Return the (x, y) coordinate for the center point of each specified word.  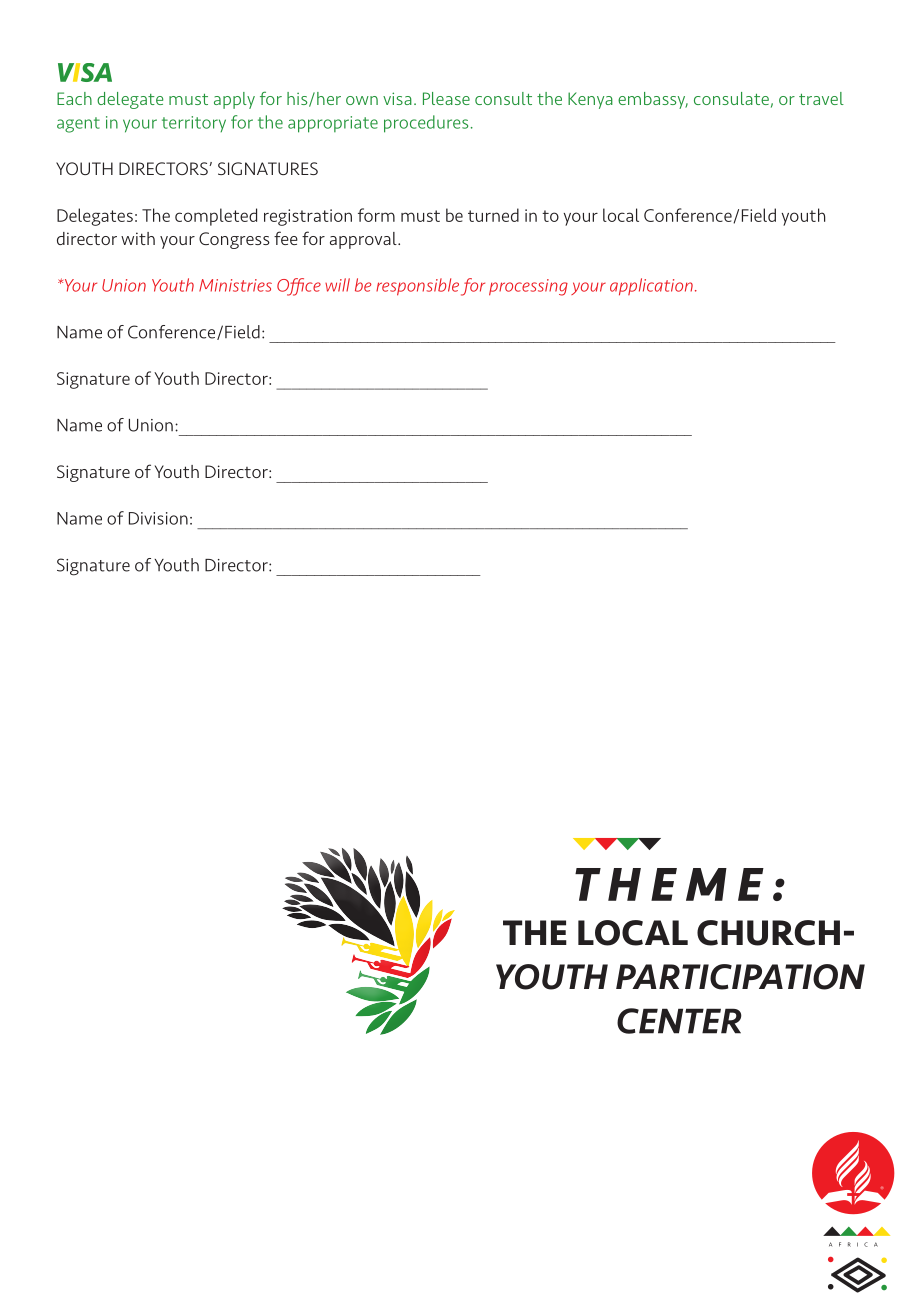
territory (194, 124)
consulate (731, 98)
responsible (417, 287)
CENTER (679, 1021)
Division (158, 518)
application (651, 287)
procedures (426, 124)
